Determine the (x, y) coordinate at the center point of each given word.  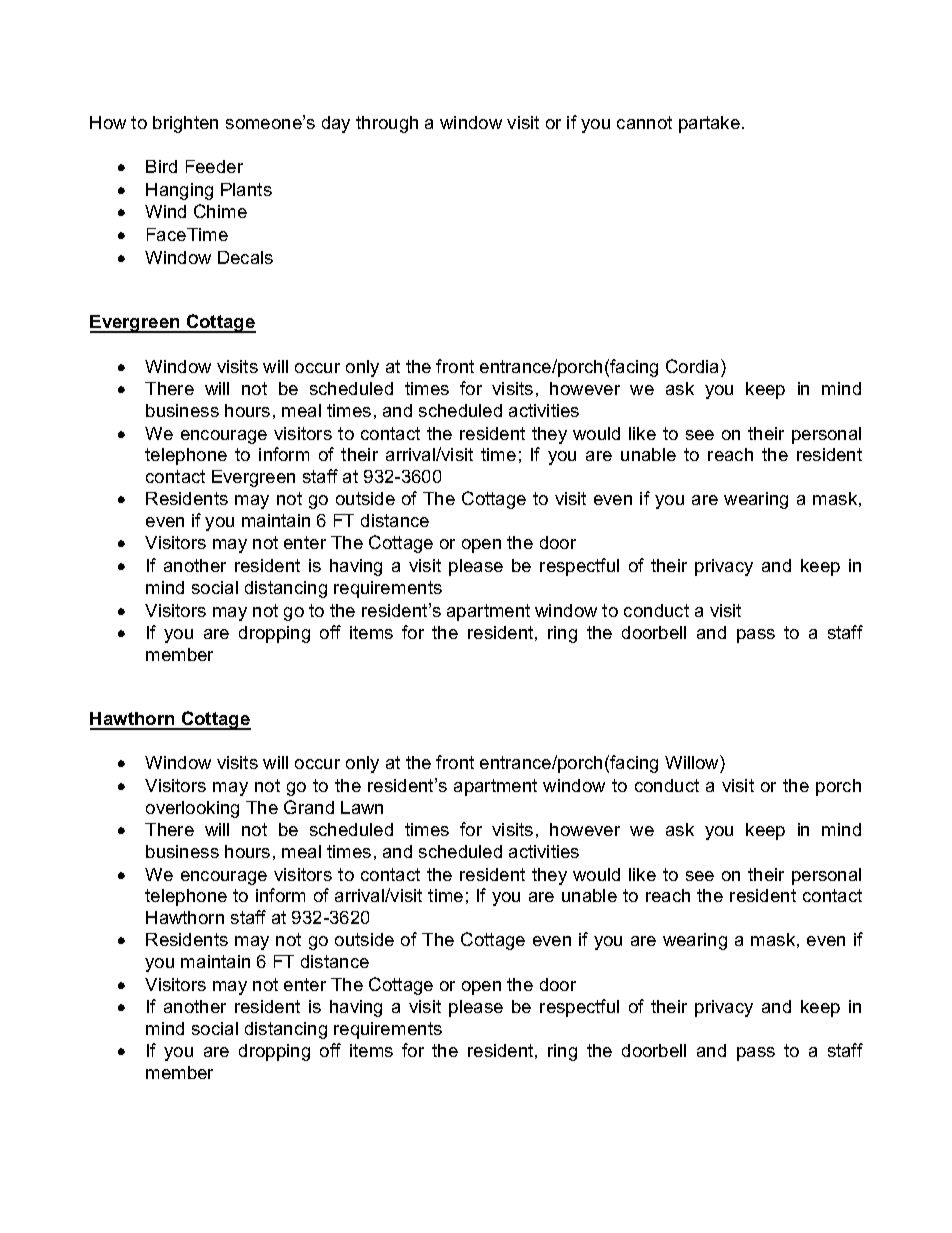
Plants (246, 189)
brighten (185, 124)
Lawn (362, 807)
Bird (161, 166)
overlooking (192, 809)
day (336, 124)
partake (709, 124)
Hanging (179, 191)
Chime (220, 211)
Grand (309, 807)
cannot (644, 122)
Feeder (214, 166)
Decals (245, 257)
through (387, 124)
